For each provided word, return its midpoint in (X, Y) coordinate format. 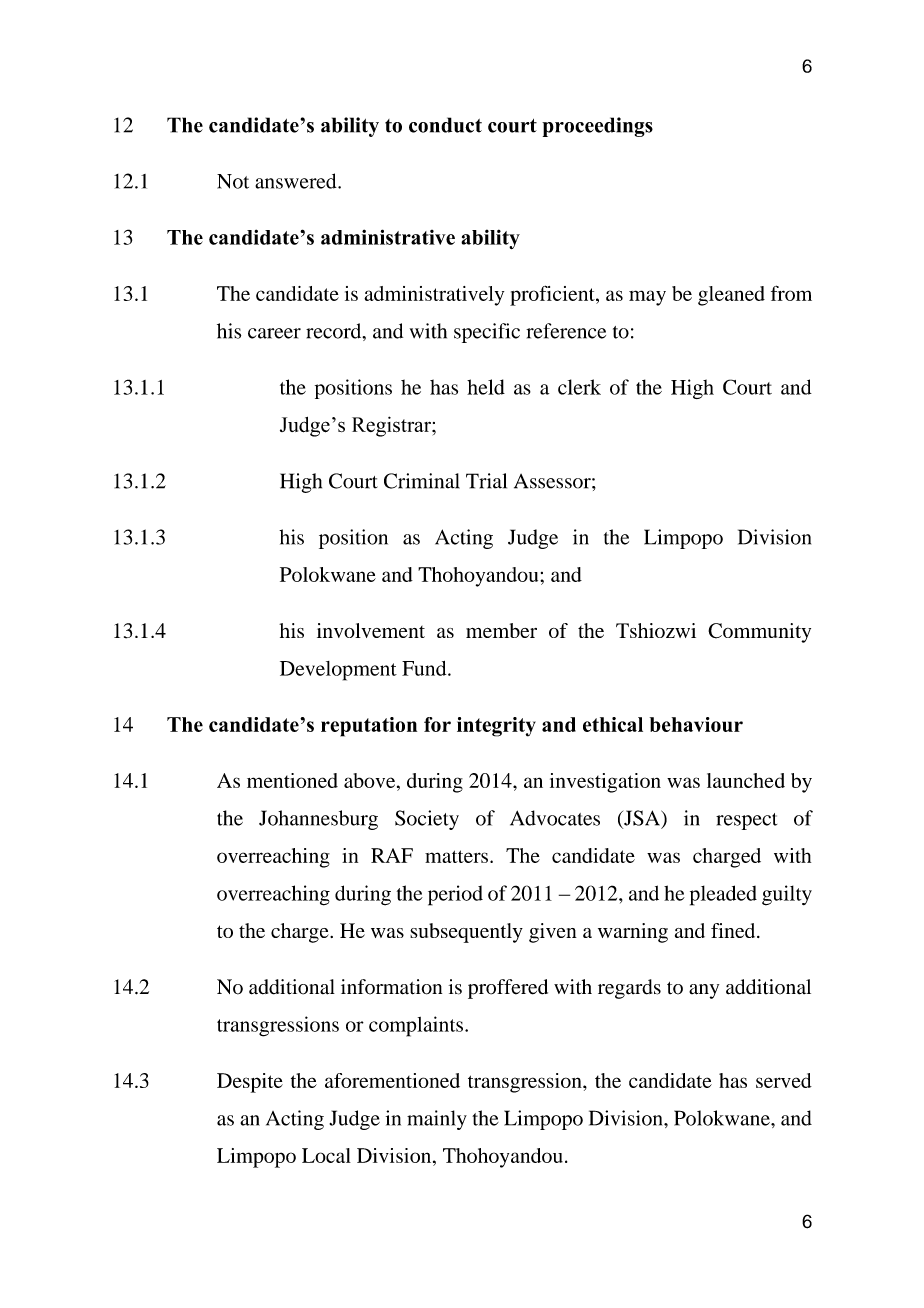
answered (297, 181)
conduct (445, 125)
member (501, 630)
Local (326, 1155)
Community (759, 633)
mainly (437, 1120)
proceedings (597, 127)
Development (338, 671)
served (784, 1080)
